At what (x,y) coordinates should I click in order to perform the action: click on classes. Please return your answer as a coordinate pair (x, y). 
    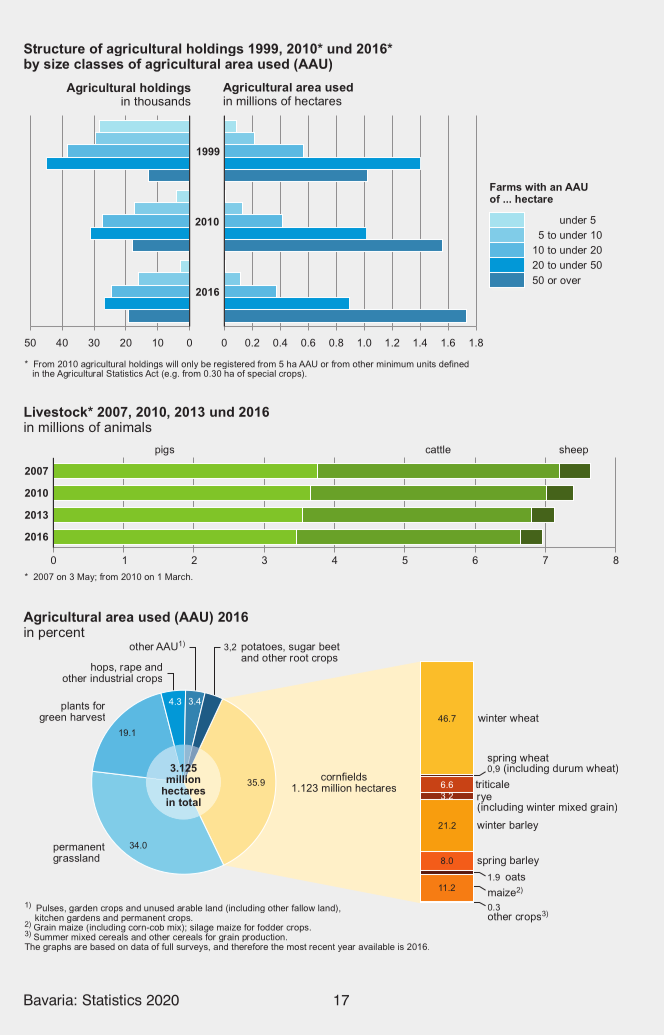
    Looking at the image, I should click on (99, 64).
